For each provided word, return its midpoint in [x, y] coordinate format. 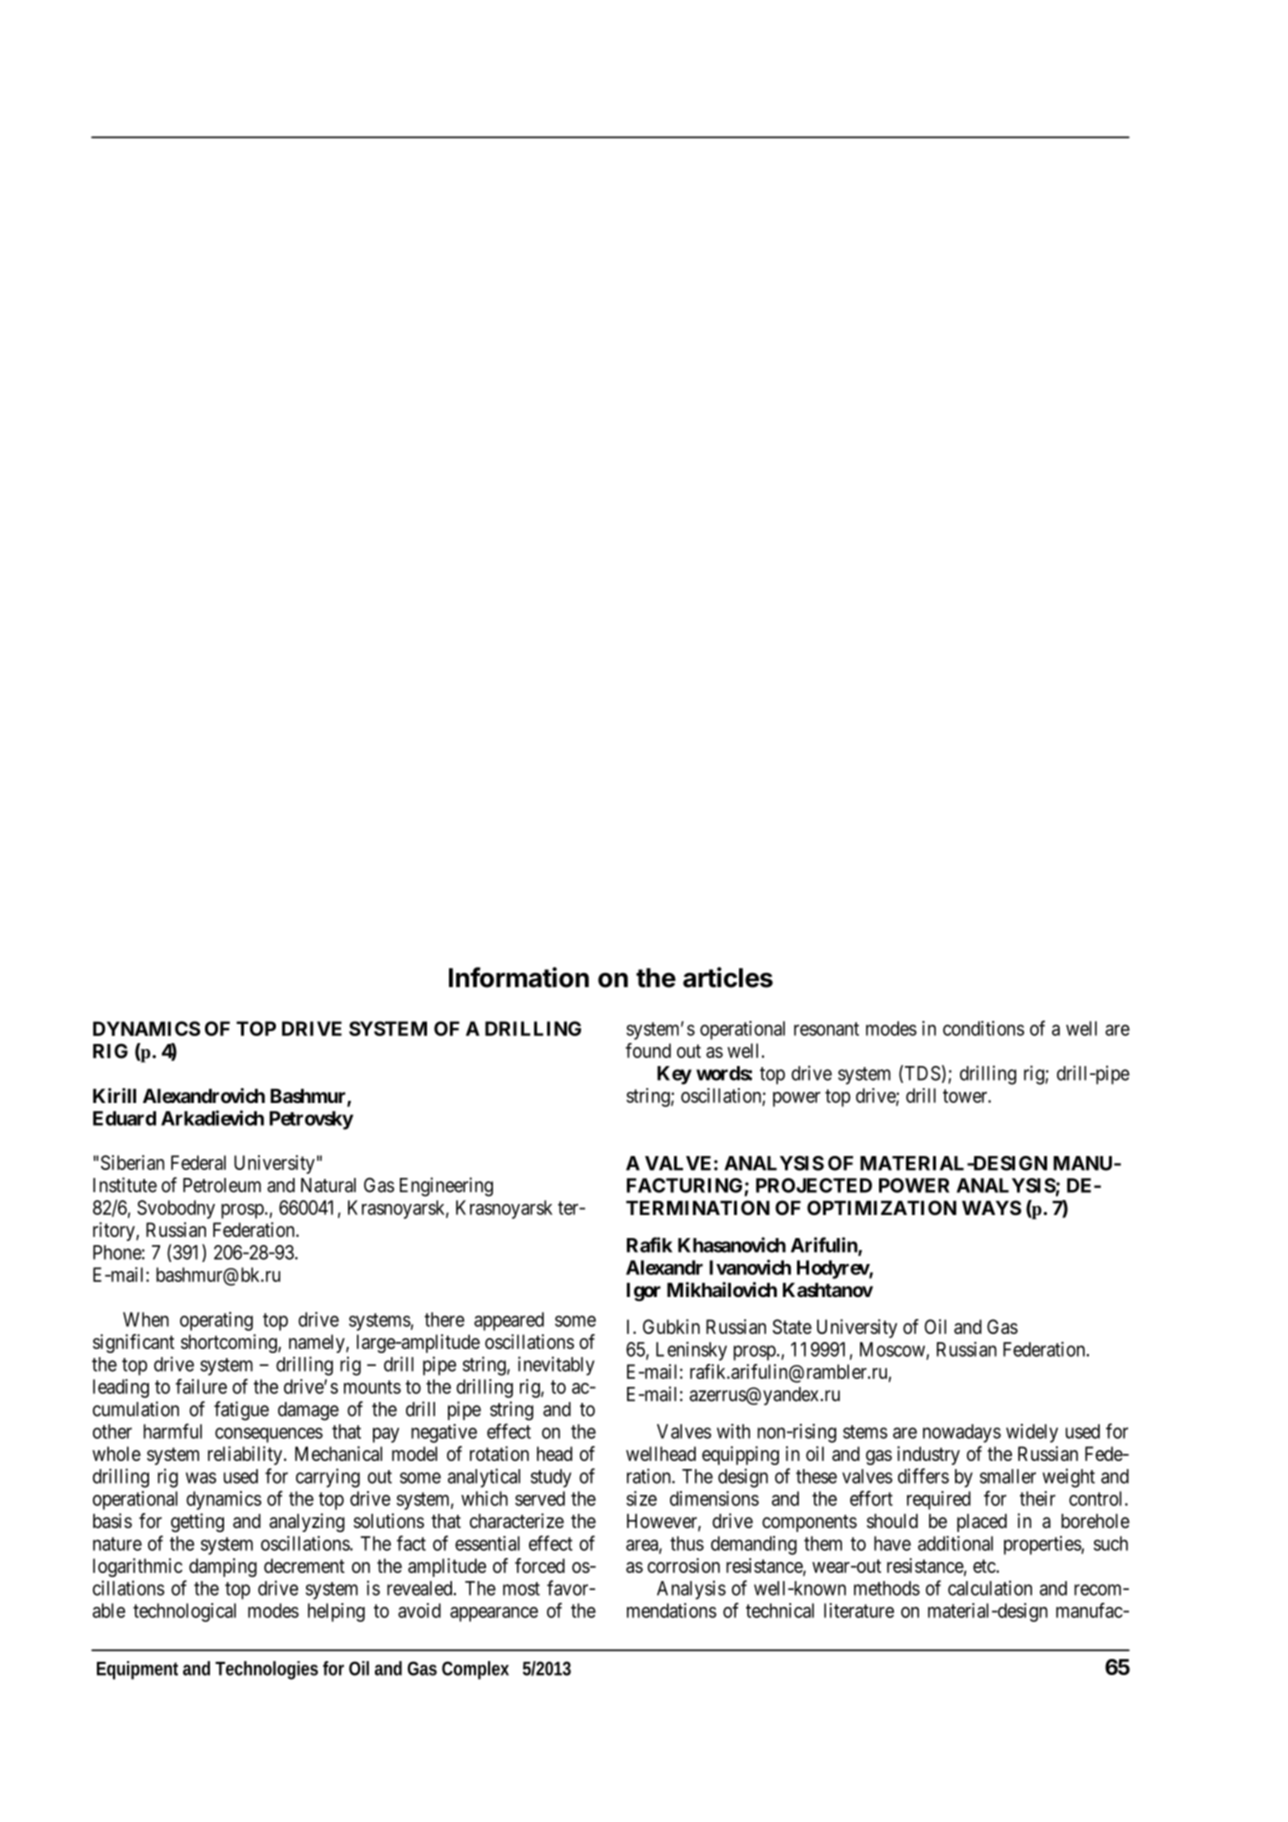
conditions [983, 1028]
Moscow [893, 1350]
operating [216, 1321]
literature [859, 1610]
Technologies [266, 1670]
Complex [475, 1670]
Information [519, 977]
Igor [644, 1292]
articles [728, 977]
